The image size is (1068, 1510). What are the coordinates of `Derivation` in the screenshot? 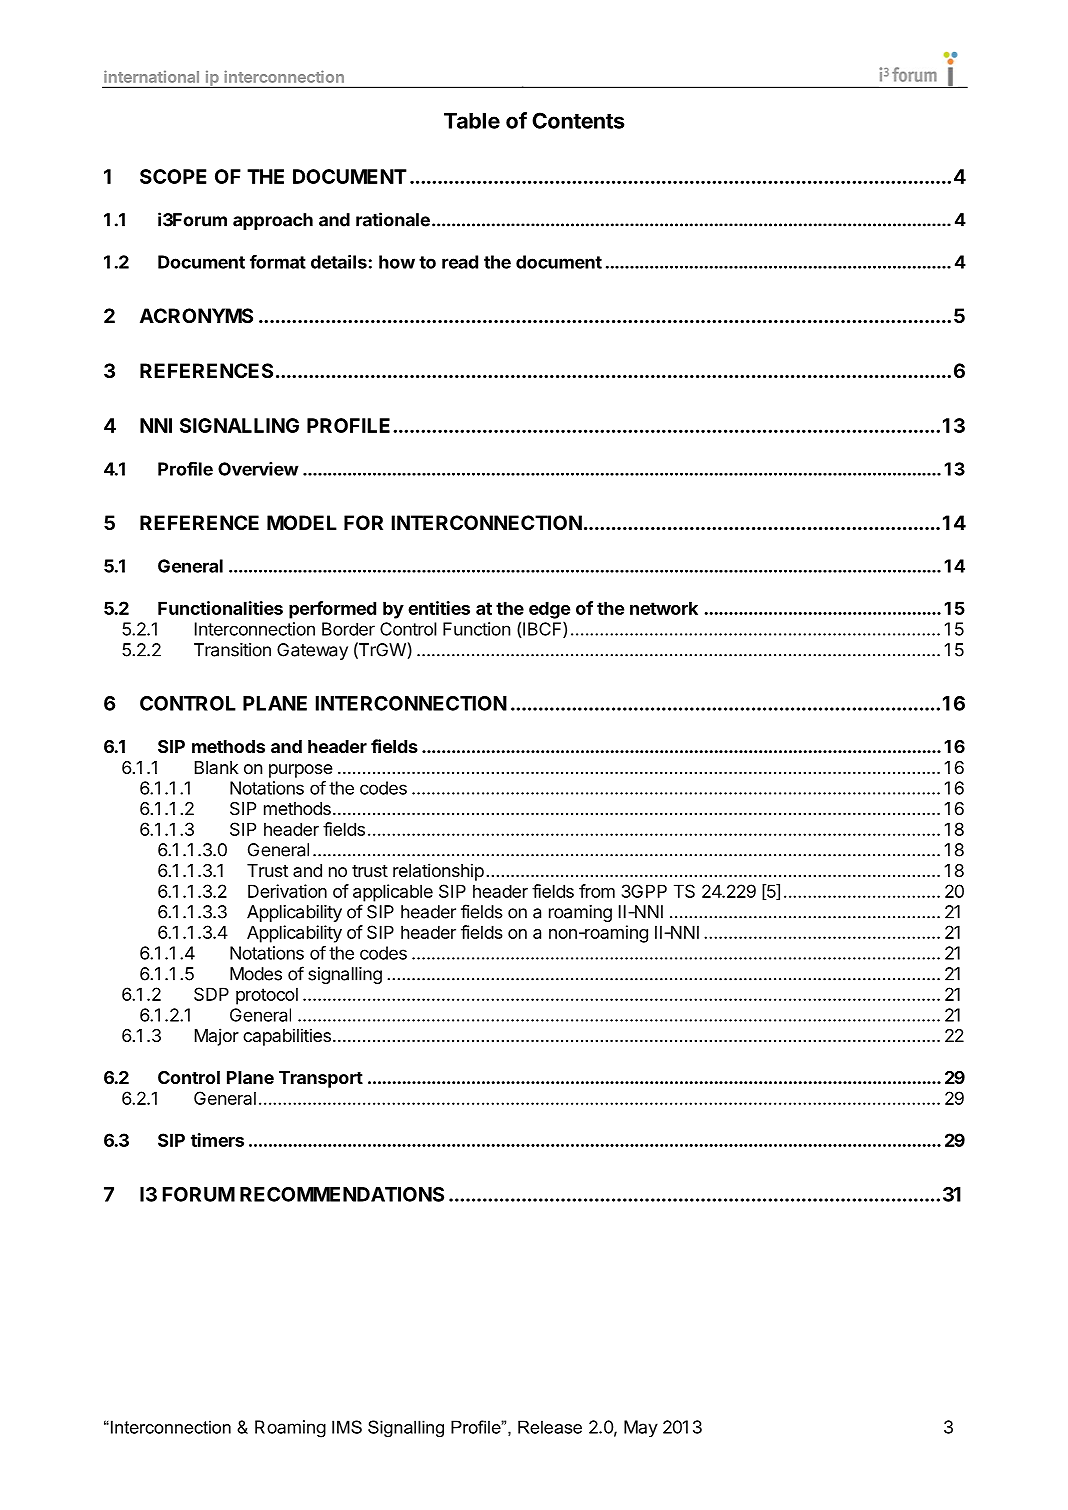 It's located at (287, 891).
